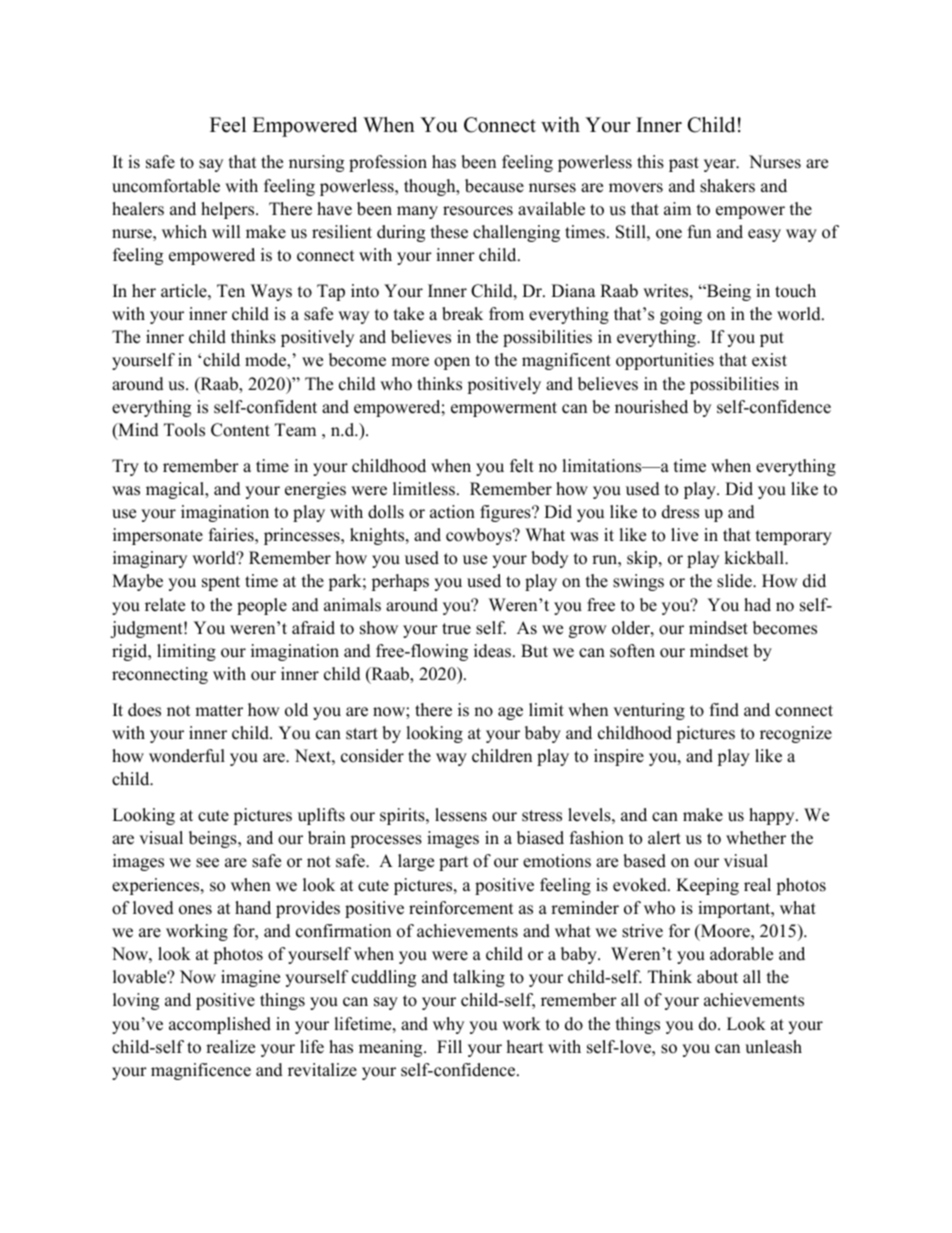  What do you see at coordinates (187, 756) in the screenshot?
I see `wonderful` at bounding box center [187, 756].
